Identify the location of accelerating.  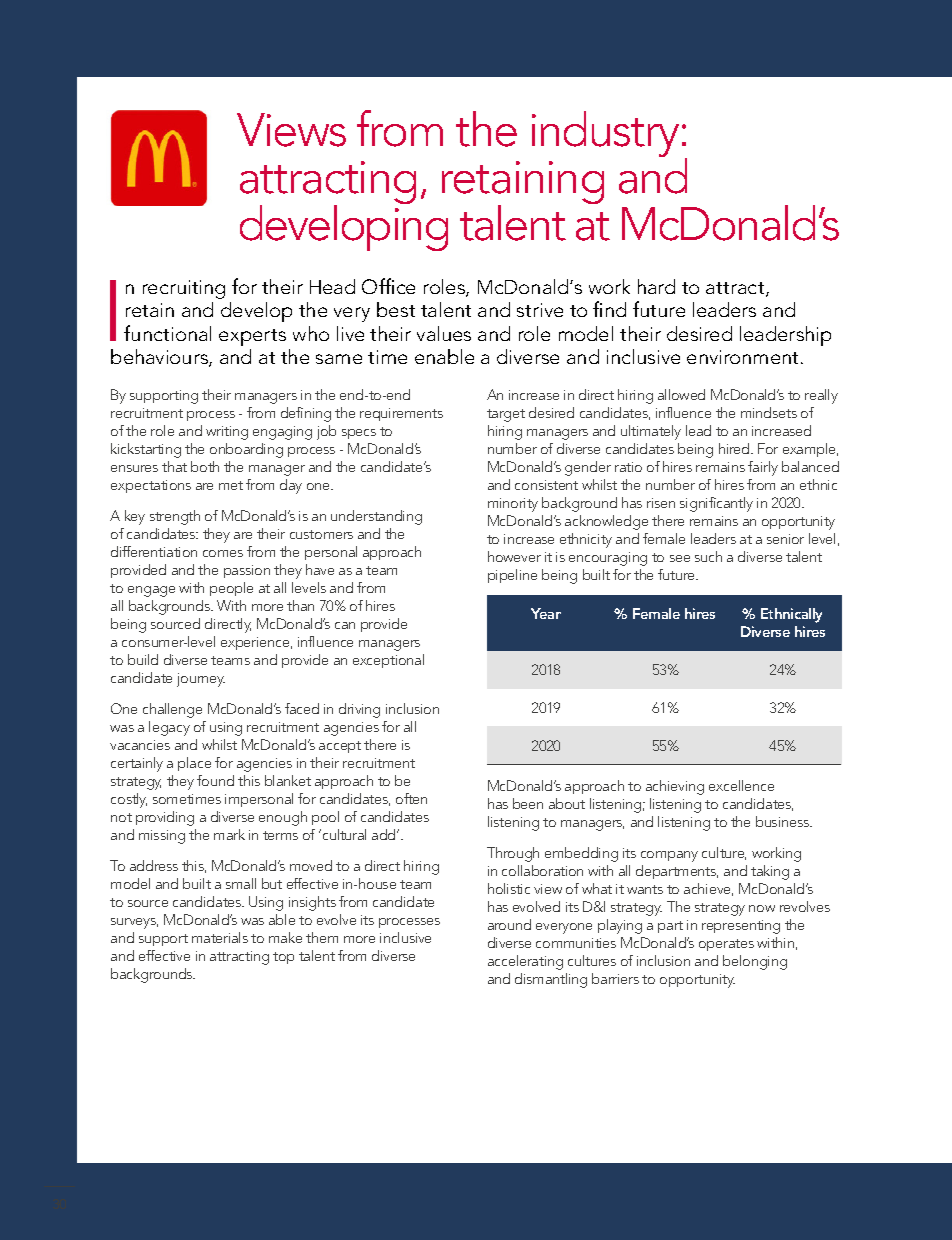
(525, 962).
